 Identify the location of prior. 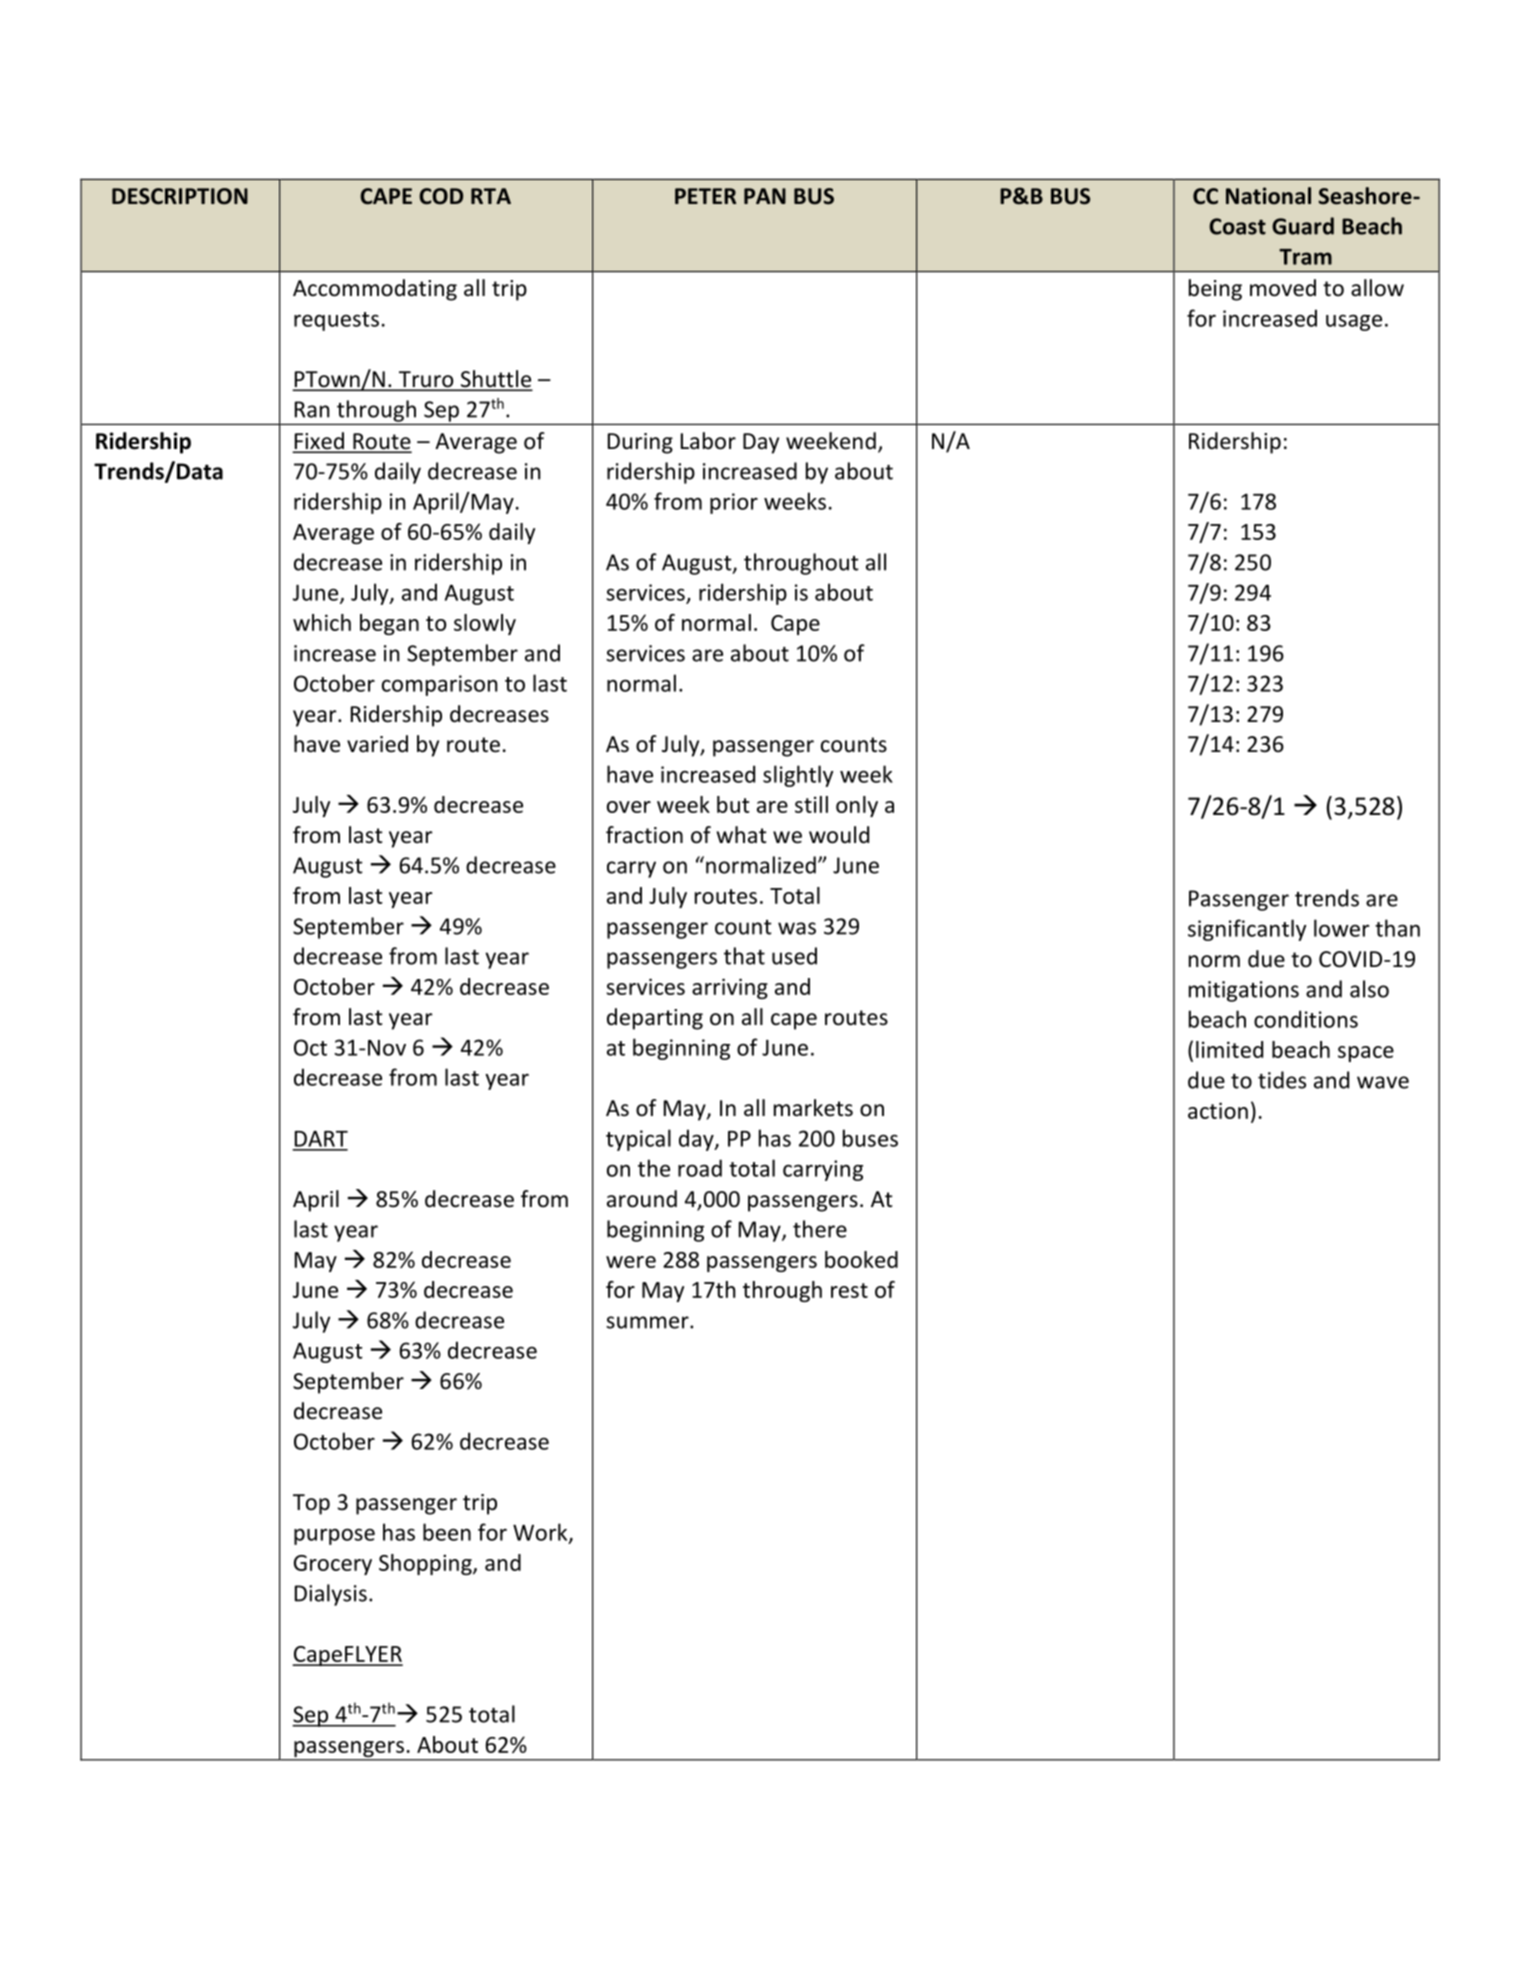
(734, 503).
